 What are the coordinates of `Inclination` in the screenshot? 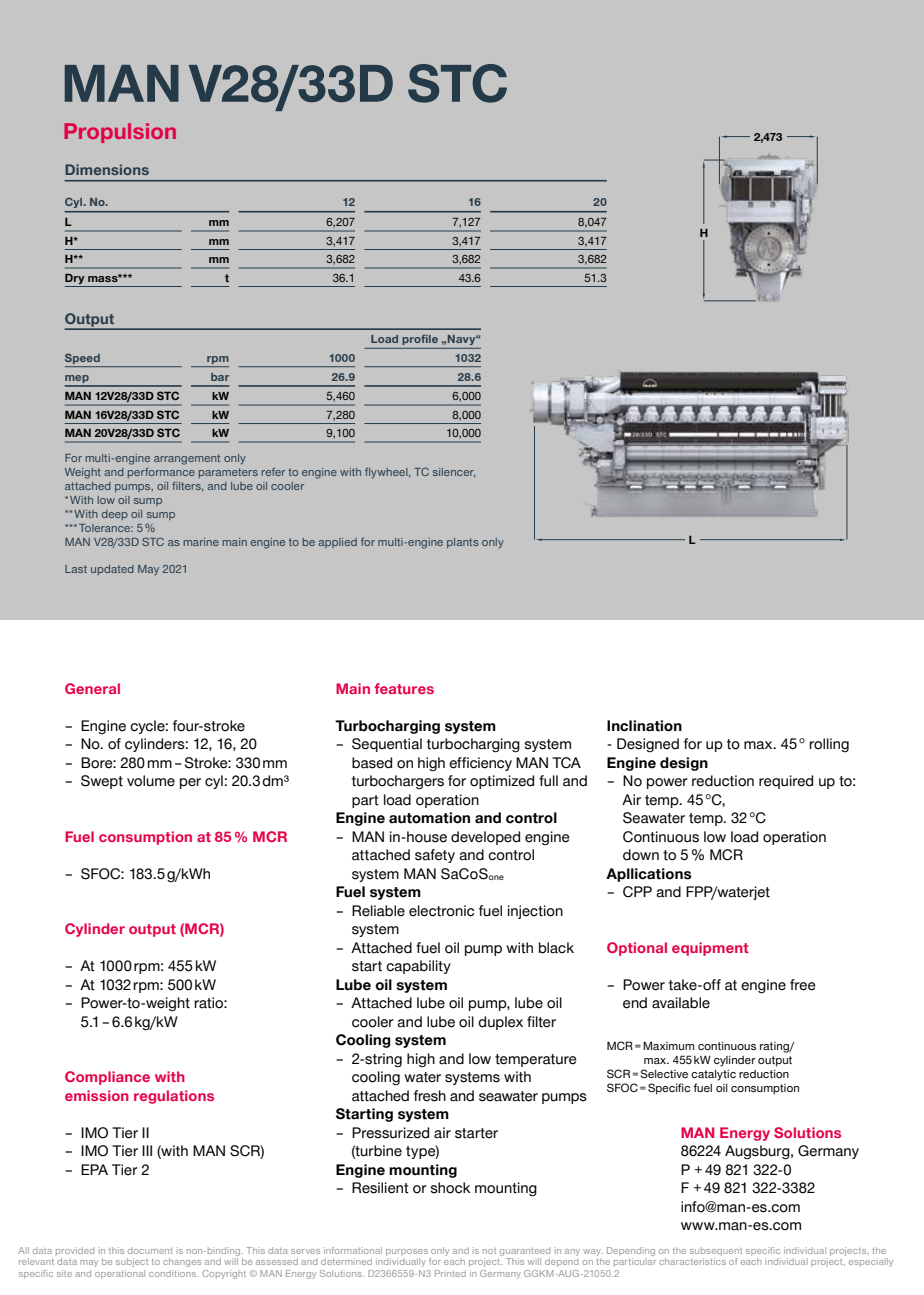 It's located at (644, 726).
